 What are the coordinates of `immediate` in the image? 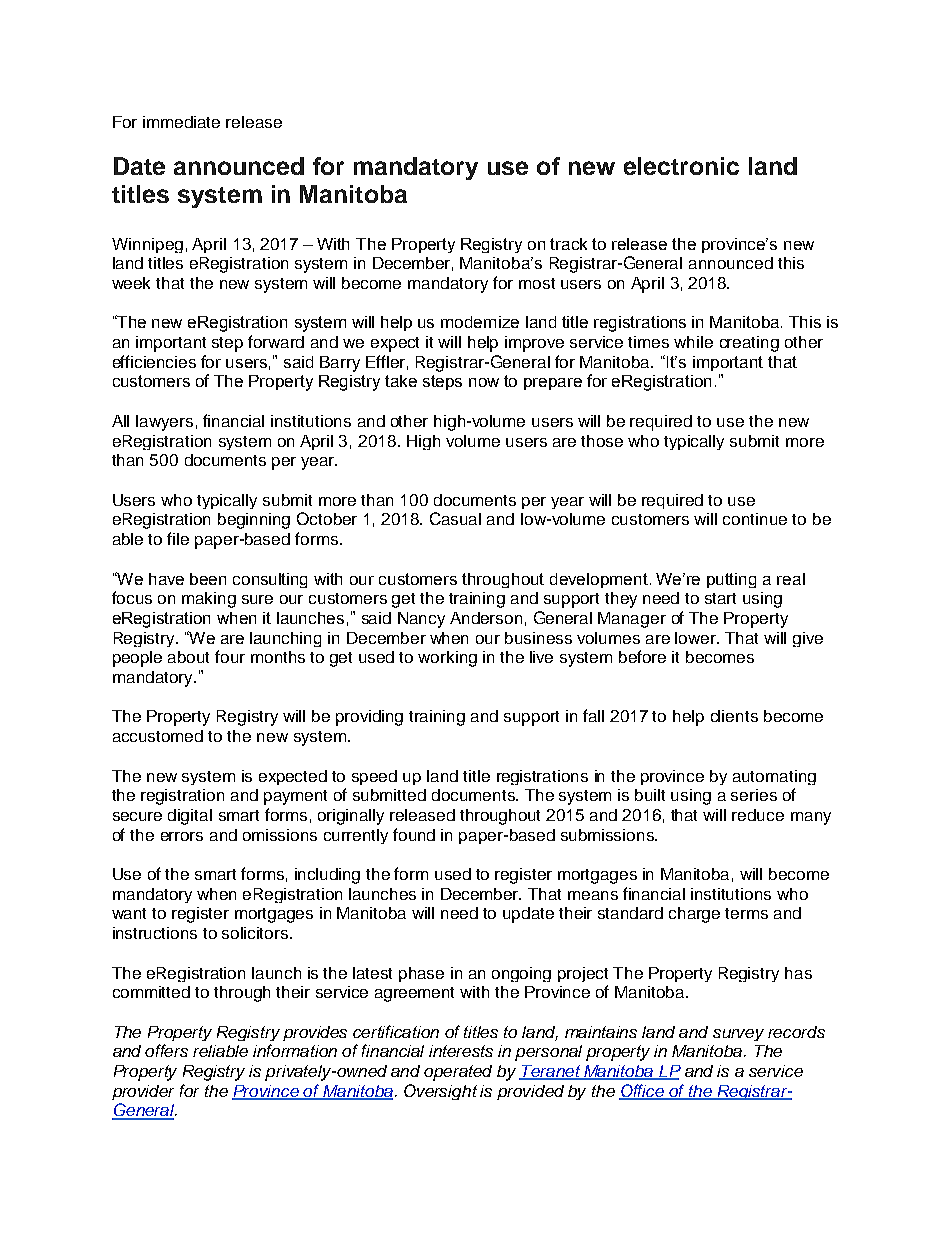 It's located at (181, 122).
